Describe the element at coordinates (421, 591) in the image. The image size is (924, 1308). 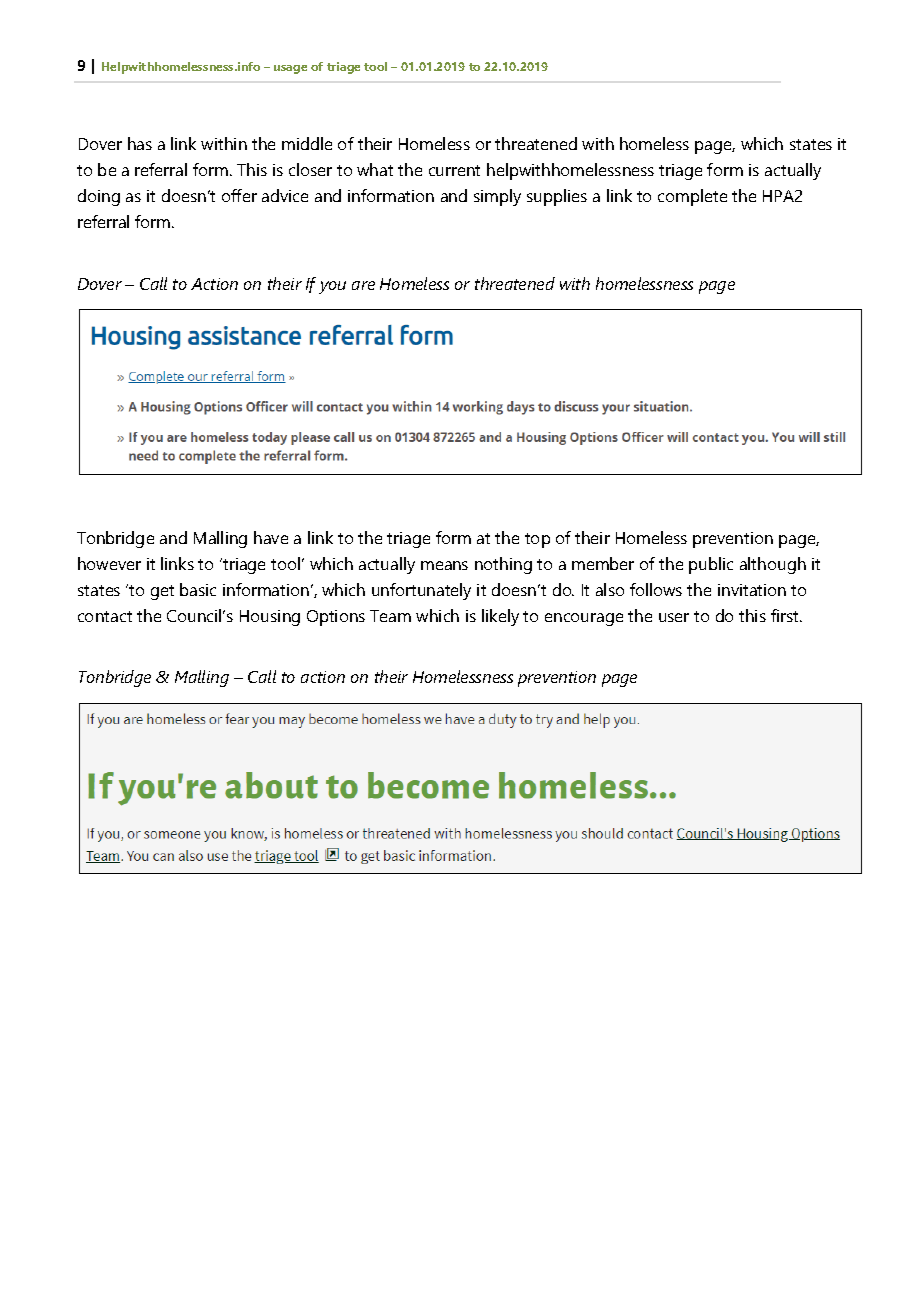
I see `unfortunately` at that location.
